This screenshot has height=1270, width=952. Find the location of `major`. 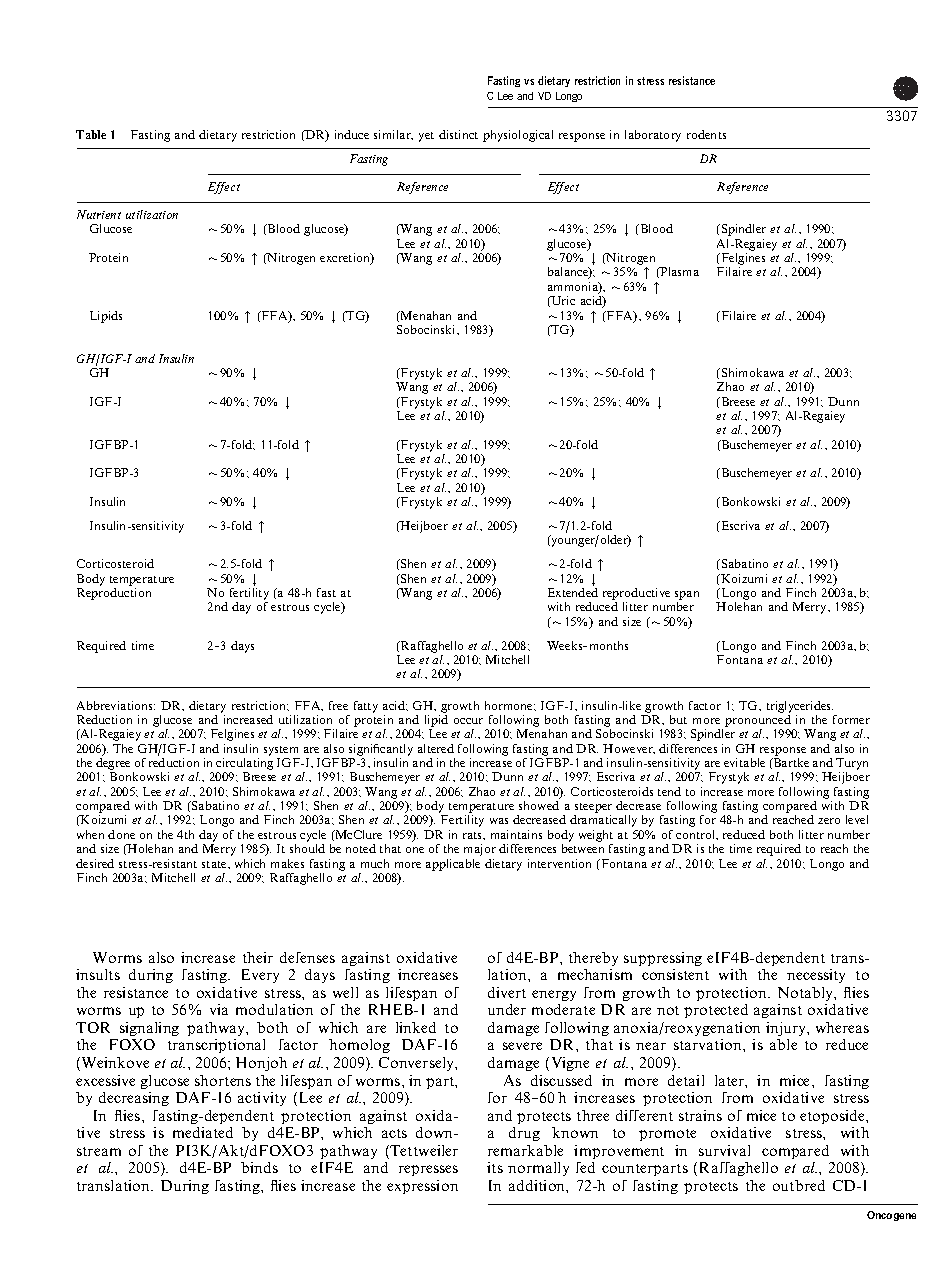

major is located at coordinates (480, 850).
